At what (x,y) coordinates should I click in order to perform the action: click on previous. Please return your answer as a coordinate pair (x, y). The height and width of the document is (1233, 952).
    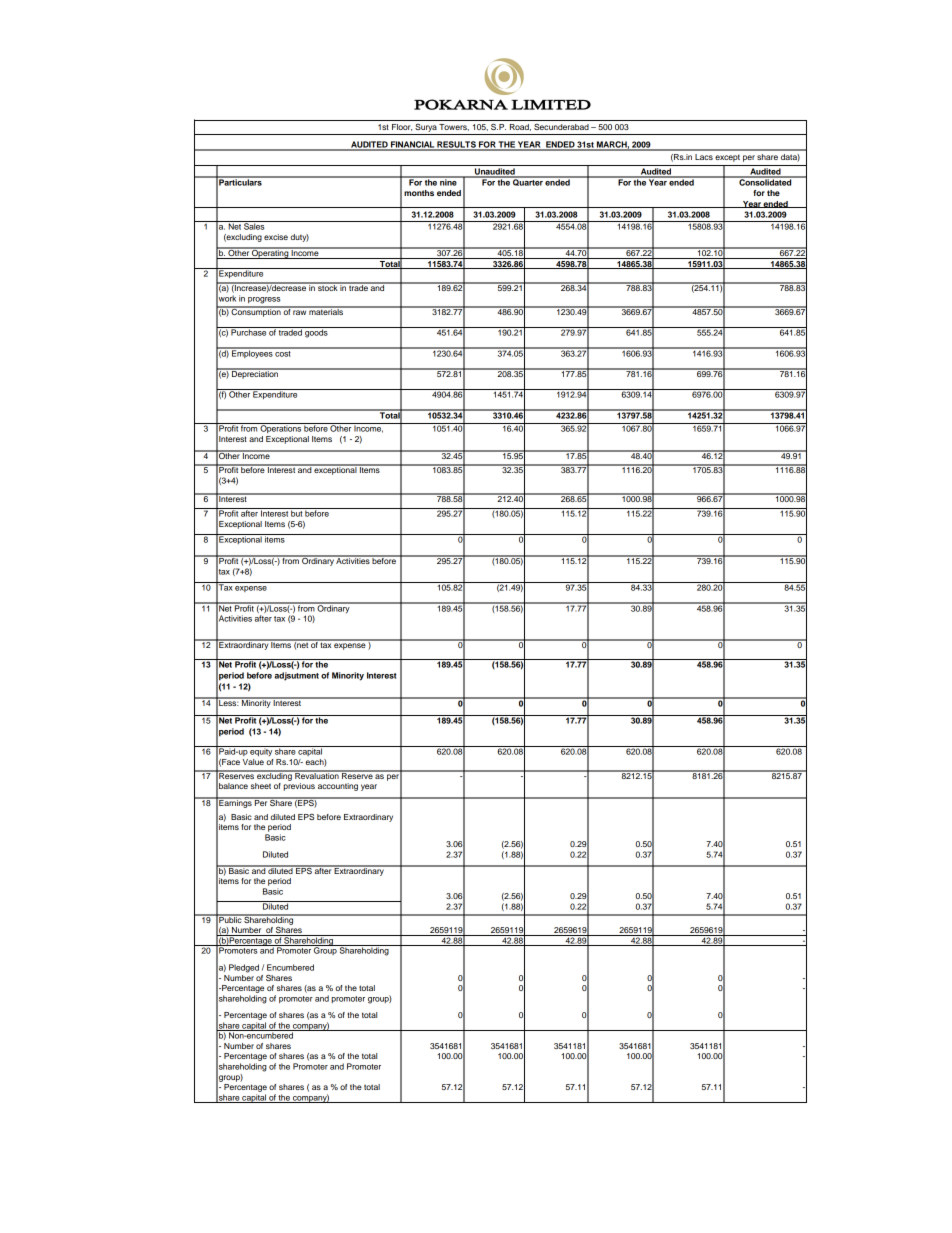
    Looking at the image, I should click on (299, 787).
